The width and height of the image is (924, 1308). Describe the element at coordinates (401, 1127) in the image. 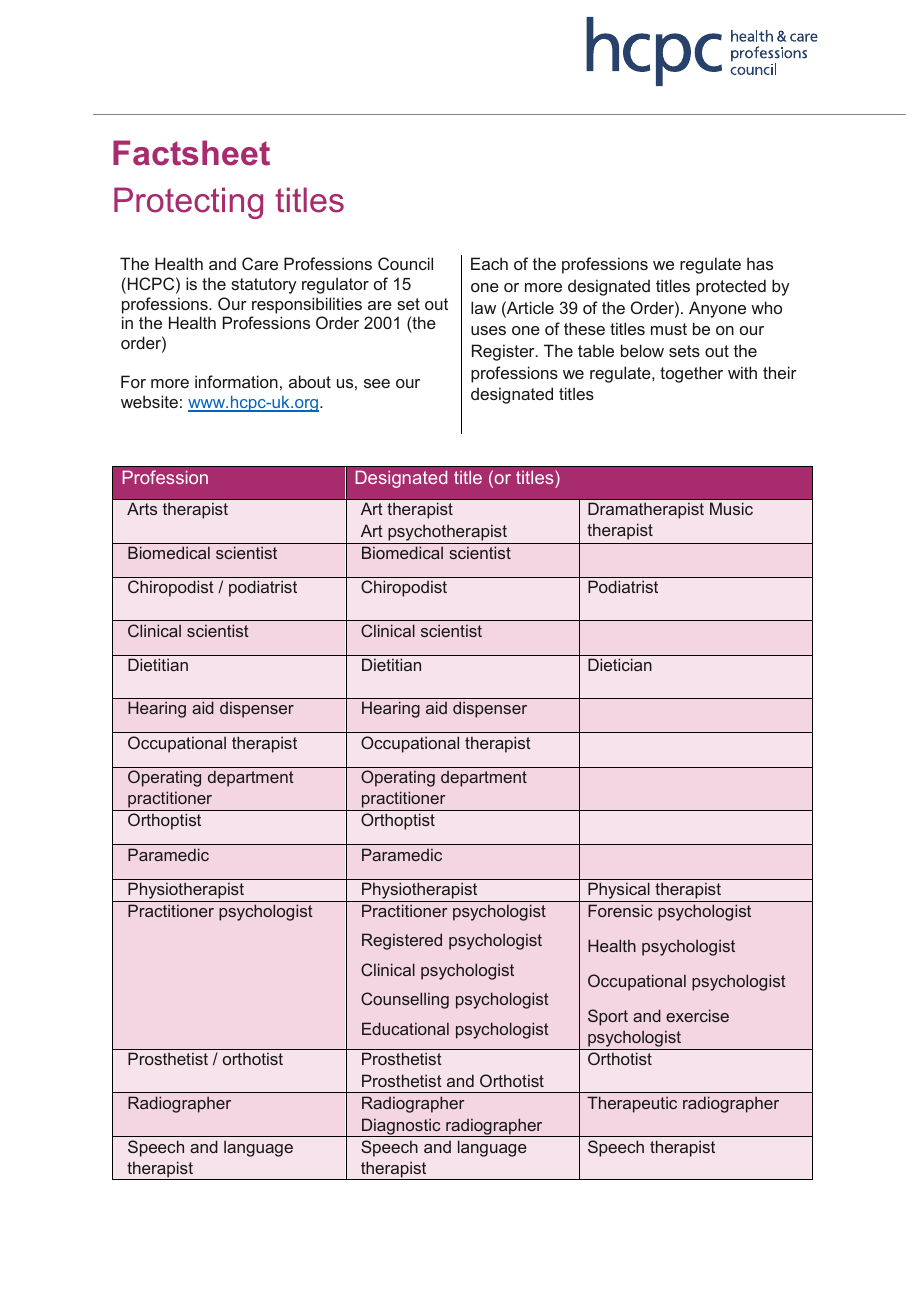

I see `Diagnostic` at that location.
